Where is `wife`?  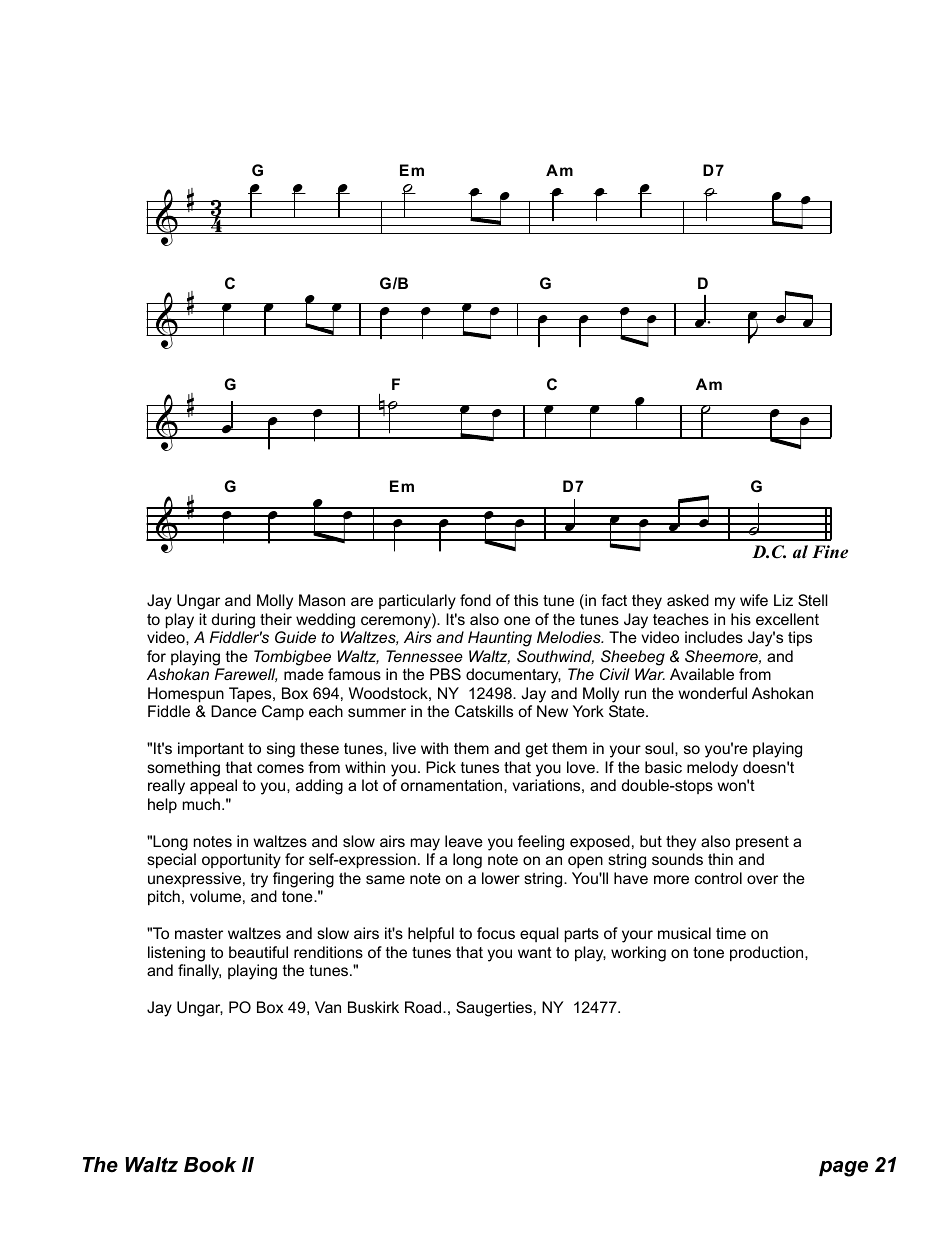 wife is located at coordinates (754, 600).
